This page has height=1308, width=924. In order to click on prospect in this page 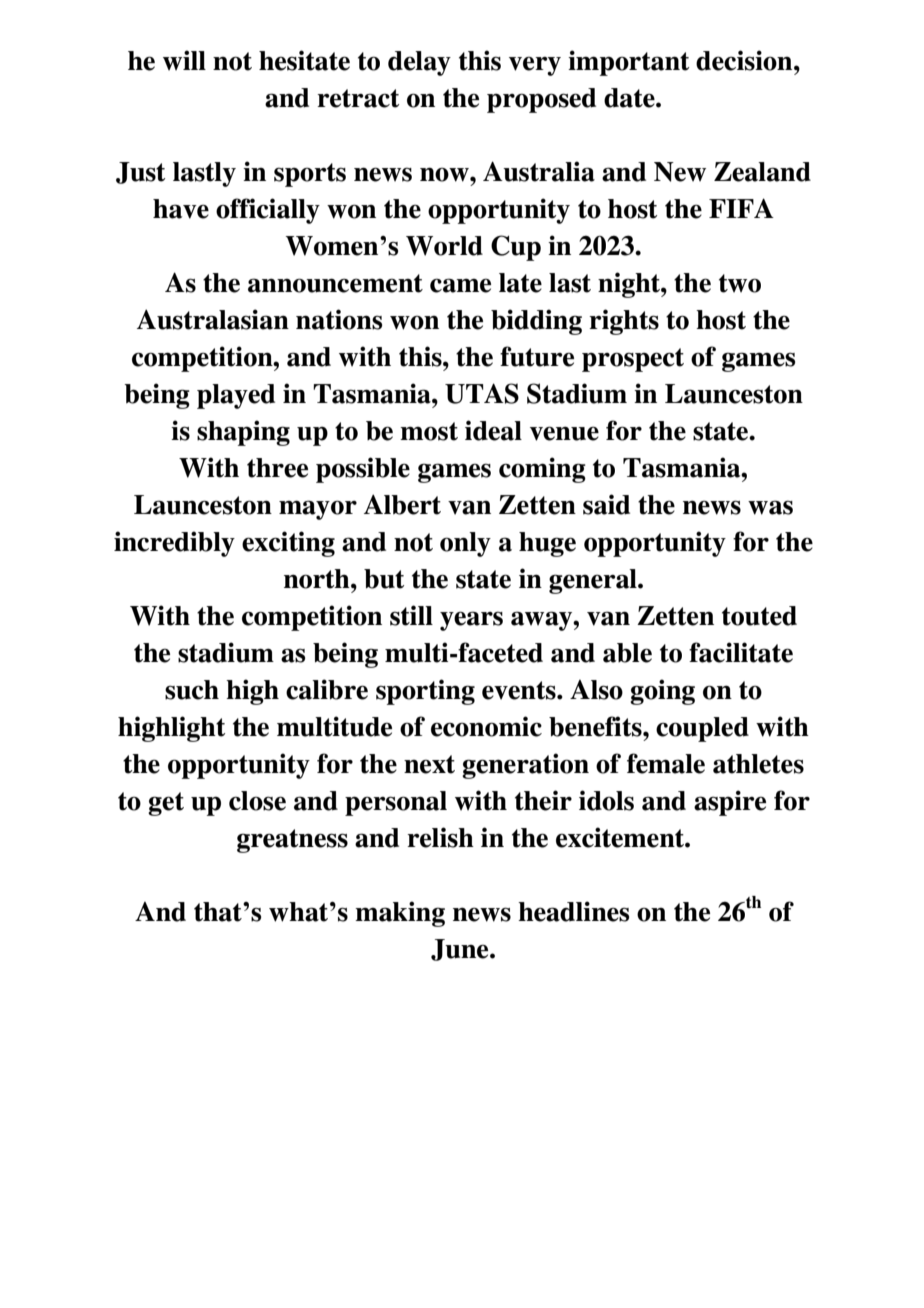, I will do `click(633, 360)`.
